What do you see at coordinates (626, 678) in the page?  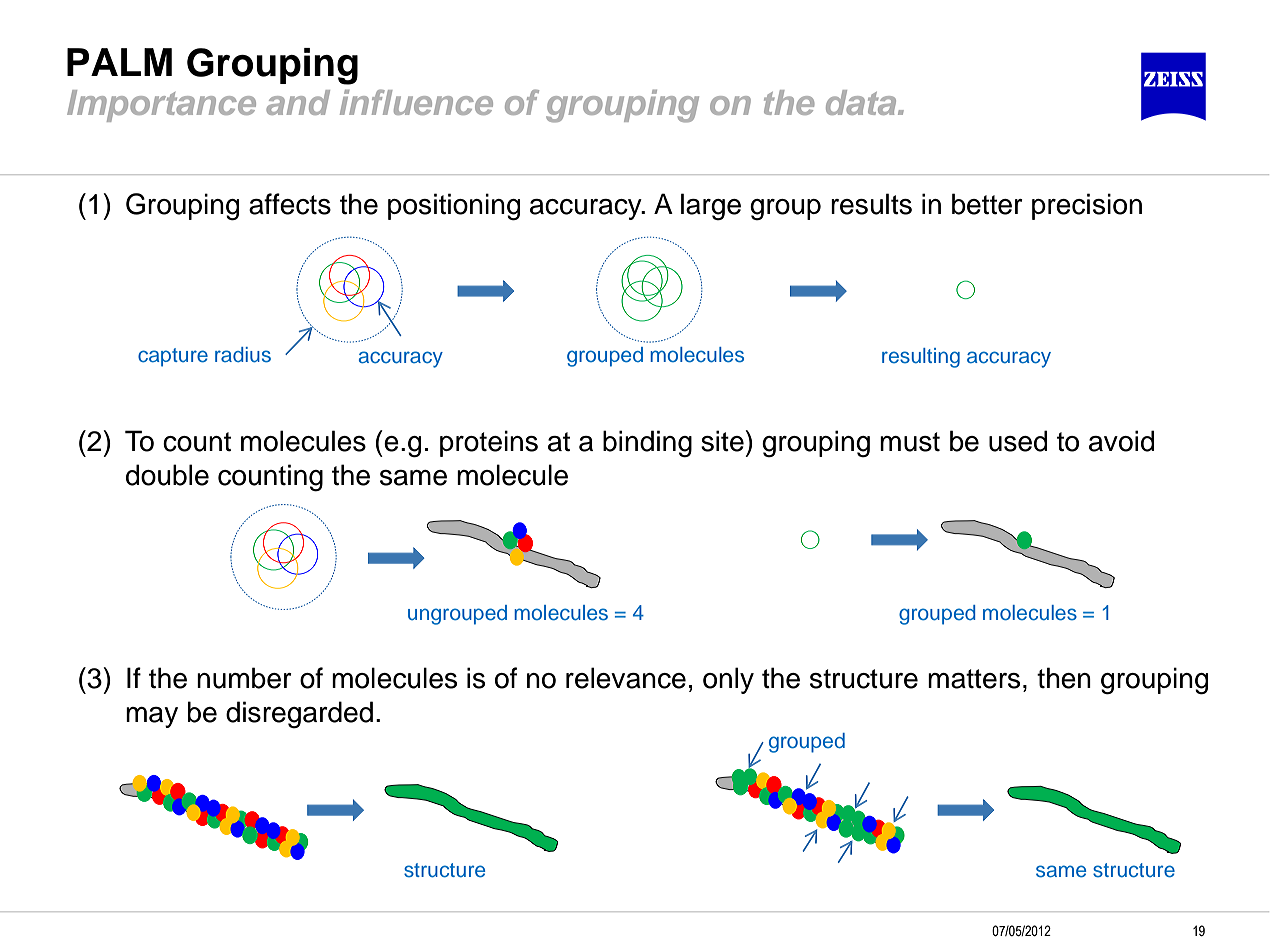 I see `relevance` at bounding box center [626, 678].
